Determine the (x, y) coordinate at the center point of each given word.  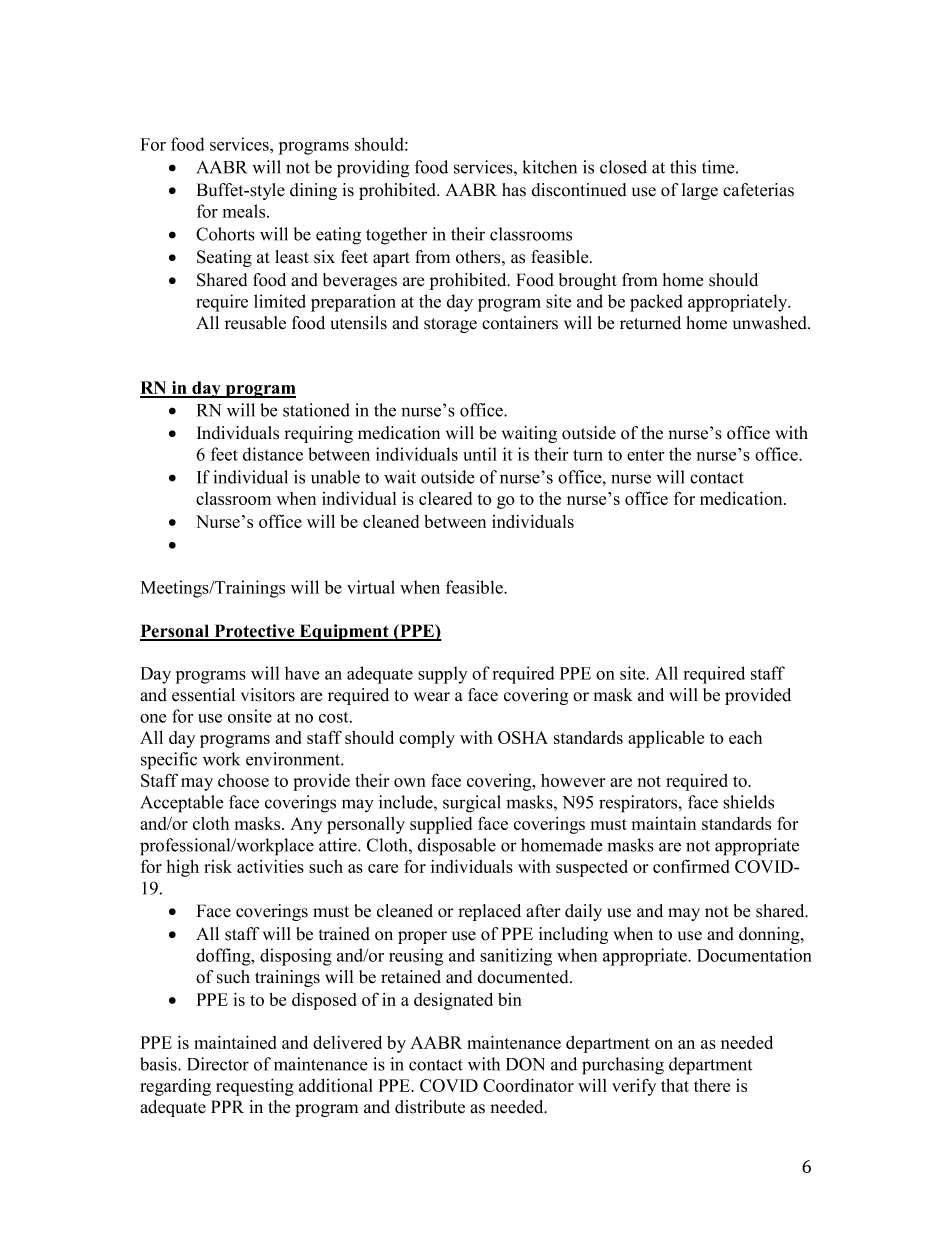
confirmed (691, 866)
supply (442, 675)
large (700, 191)
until (480, 454)
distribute (430, 1107)
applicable (666, 739)
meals (245, 211)
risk (218, 866)
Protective (254, 632)
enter (645, 455)
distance (273, 454)
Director (218, 1064)
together (396, 236)
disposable (457, 847)
